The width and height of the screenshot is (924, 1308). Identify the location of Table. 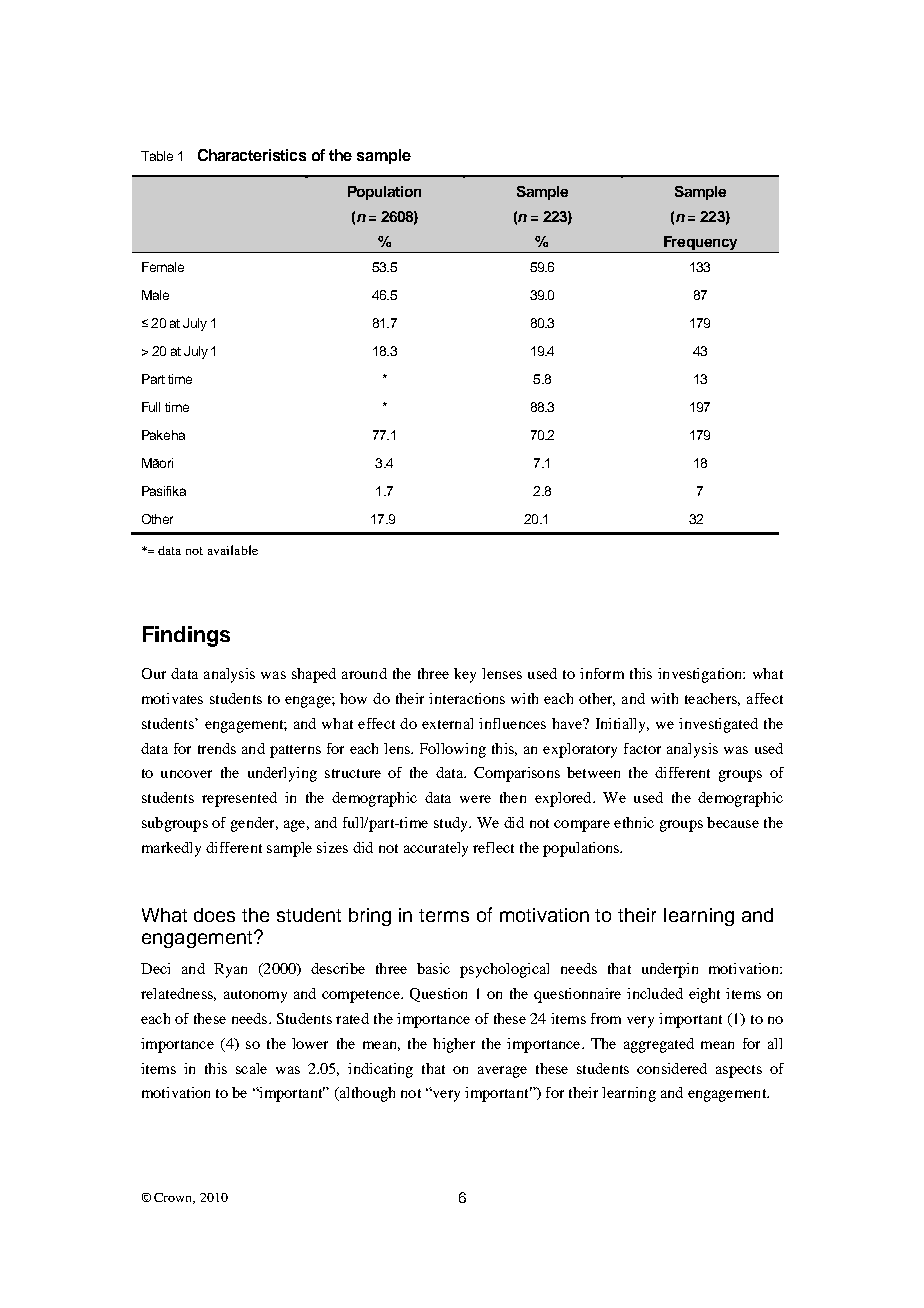
(157, 156).
